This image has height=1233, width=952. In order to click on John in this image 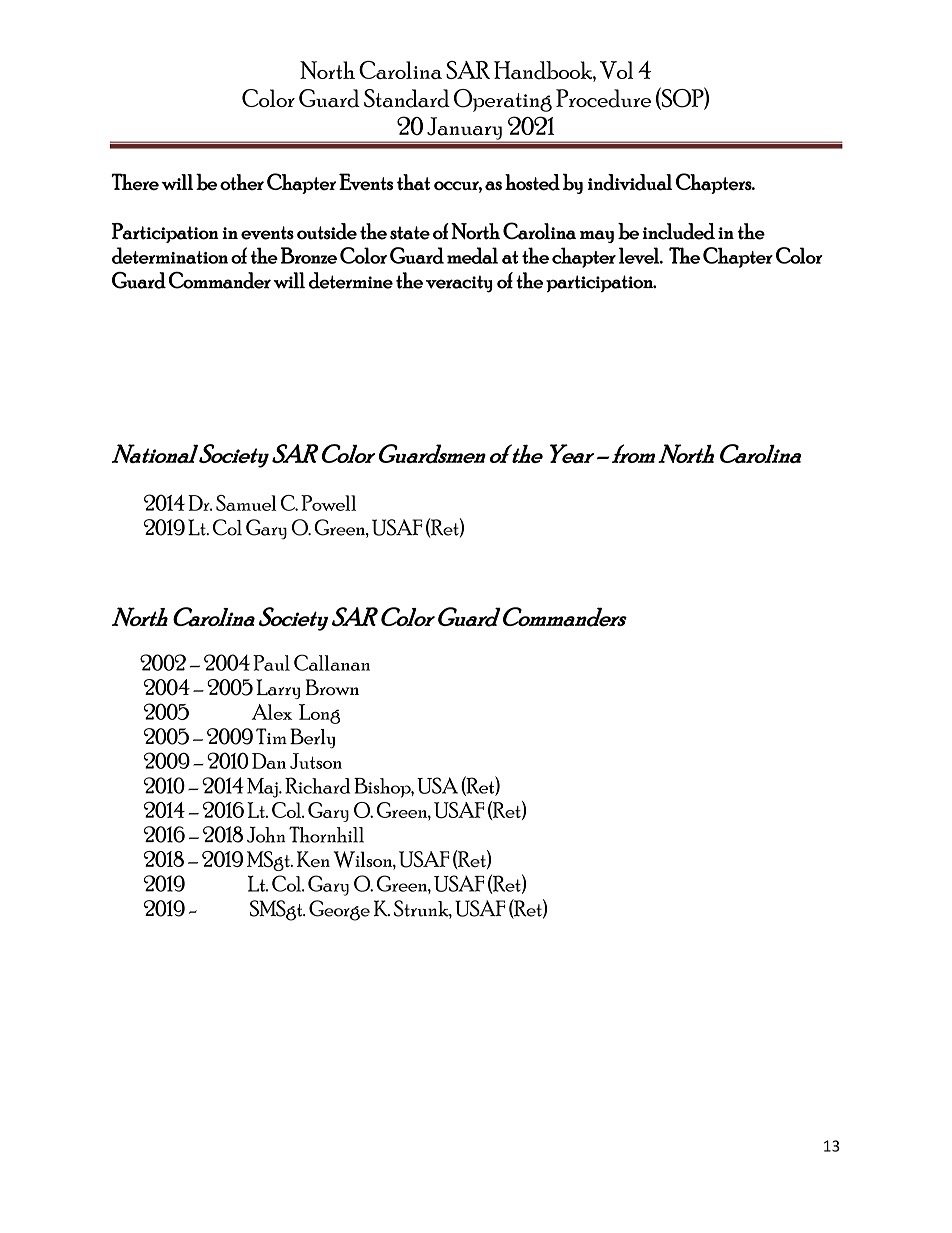, I will do `click(266, 834)`.
